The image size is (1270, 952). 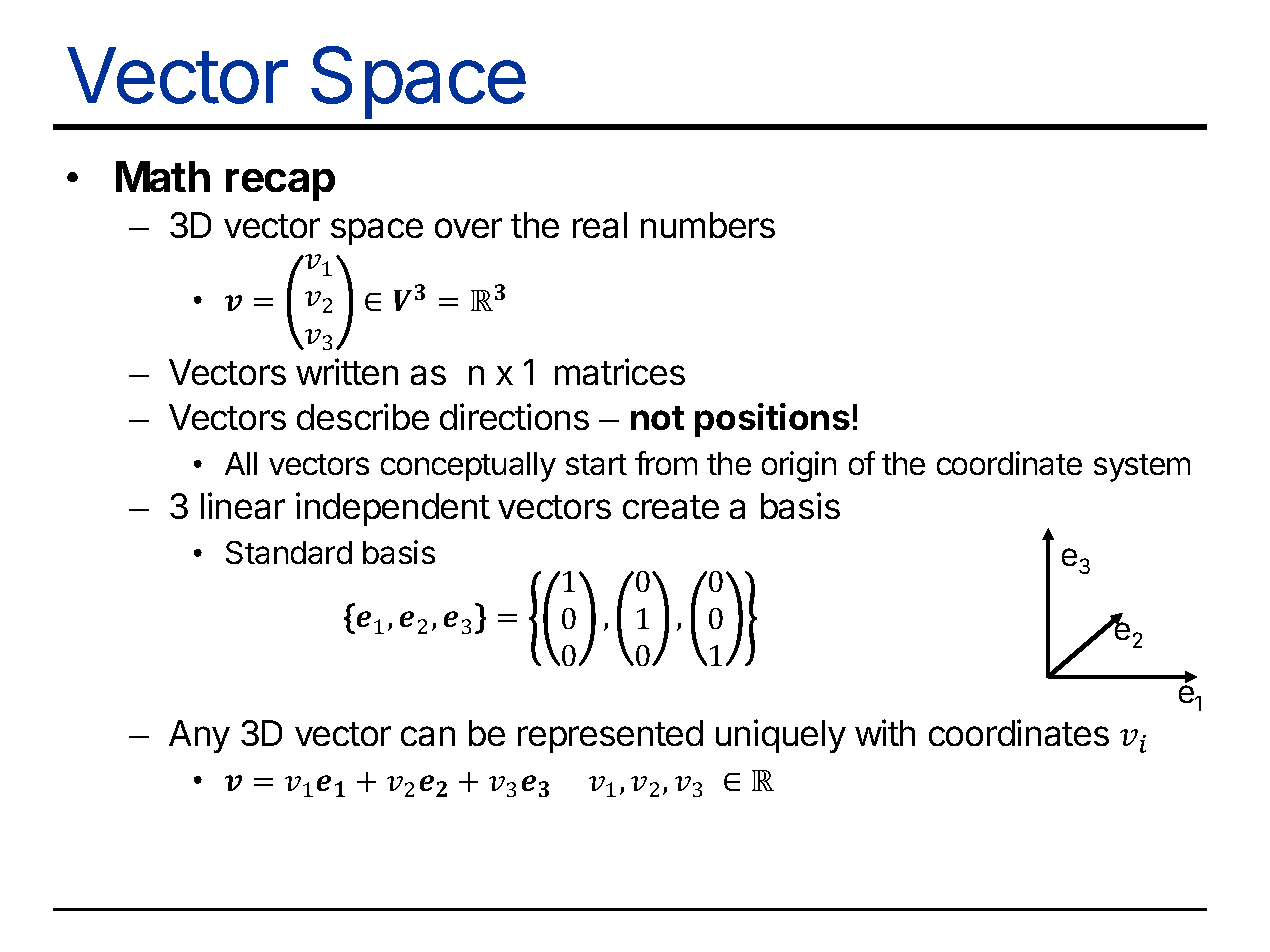 I want to click on positions, so click(x=772, y=420).
